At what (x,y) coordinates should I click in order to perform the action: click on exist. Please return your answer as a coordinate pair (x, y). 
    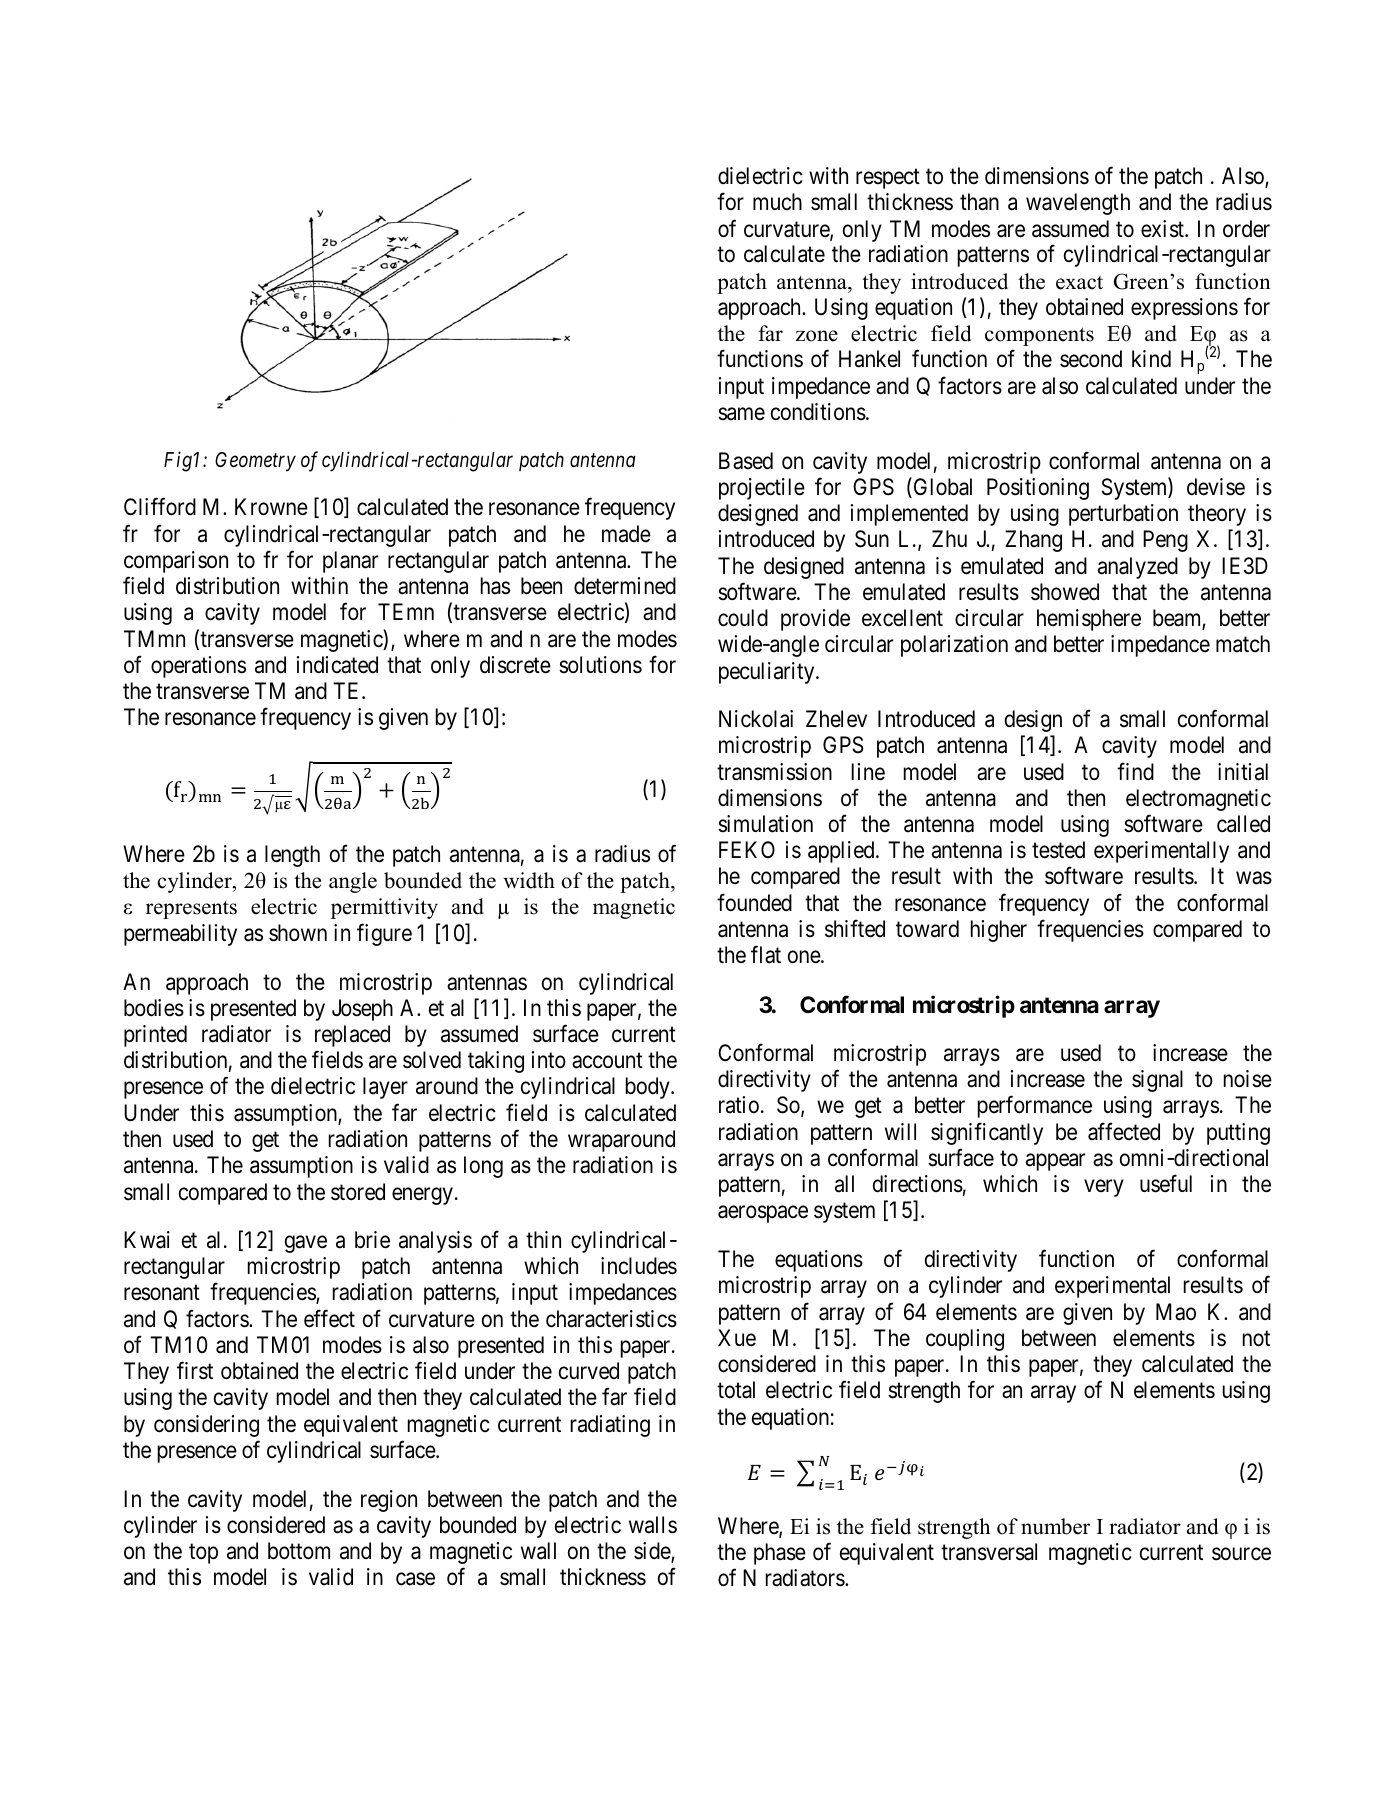
    Looking at the image, I should click on (1163, 229).
